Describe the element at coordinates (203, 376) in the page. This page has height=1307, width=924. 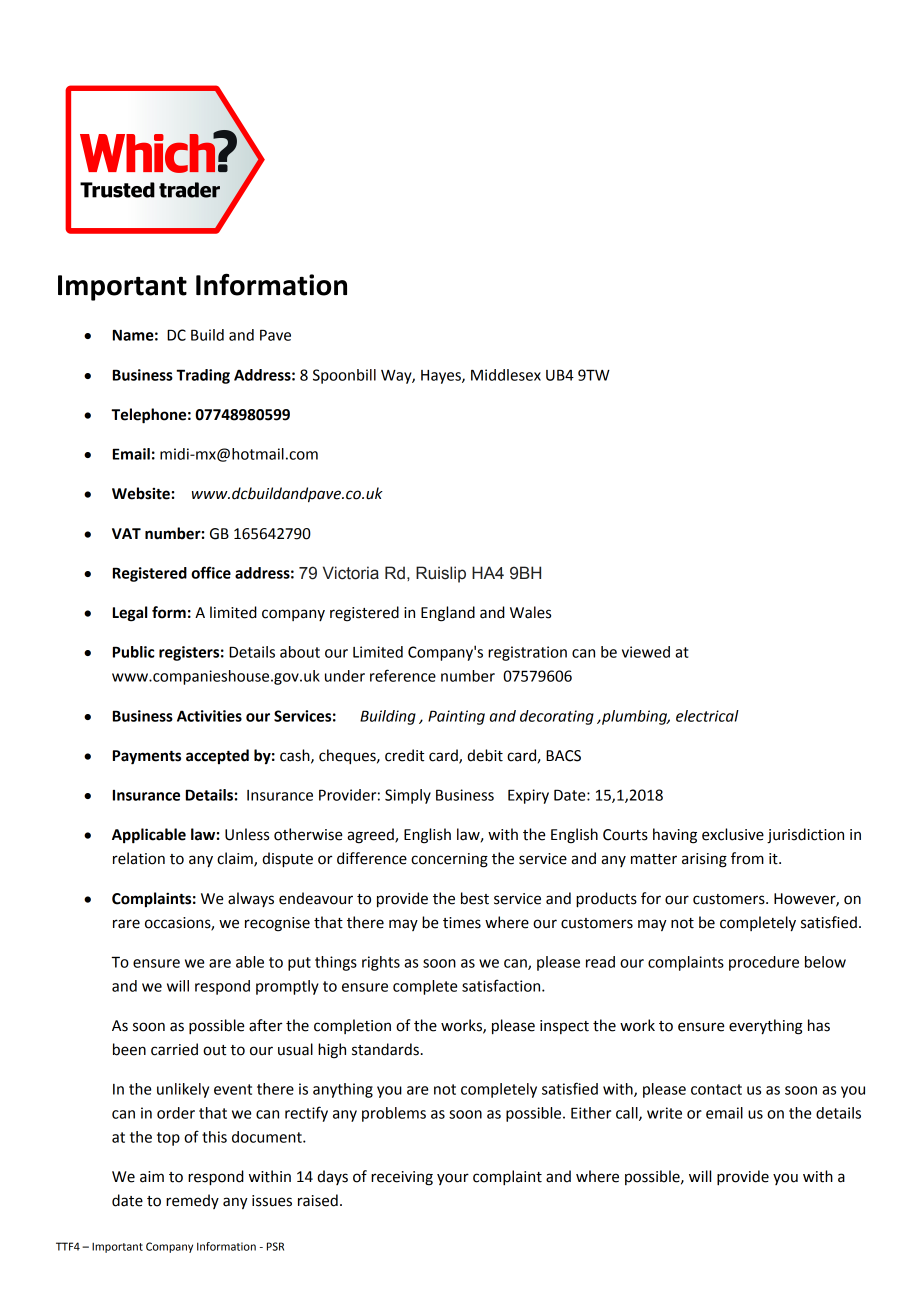
I see `Trading` at that location.
